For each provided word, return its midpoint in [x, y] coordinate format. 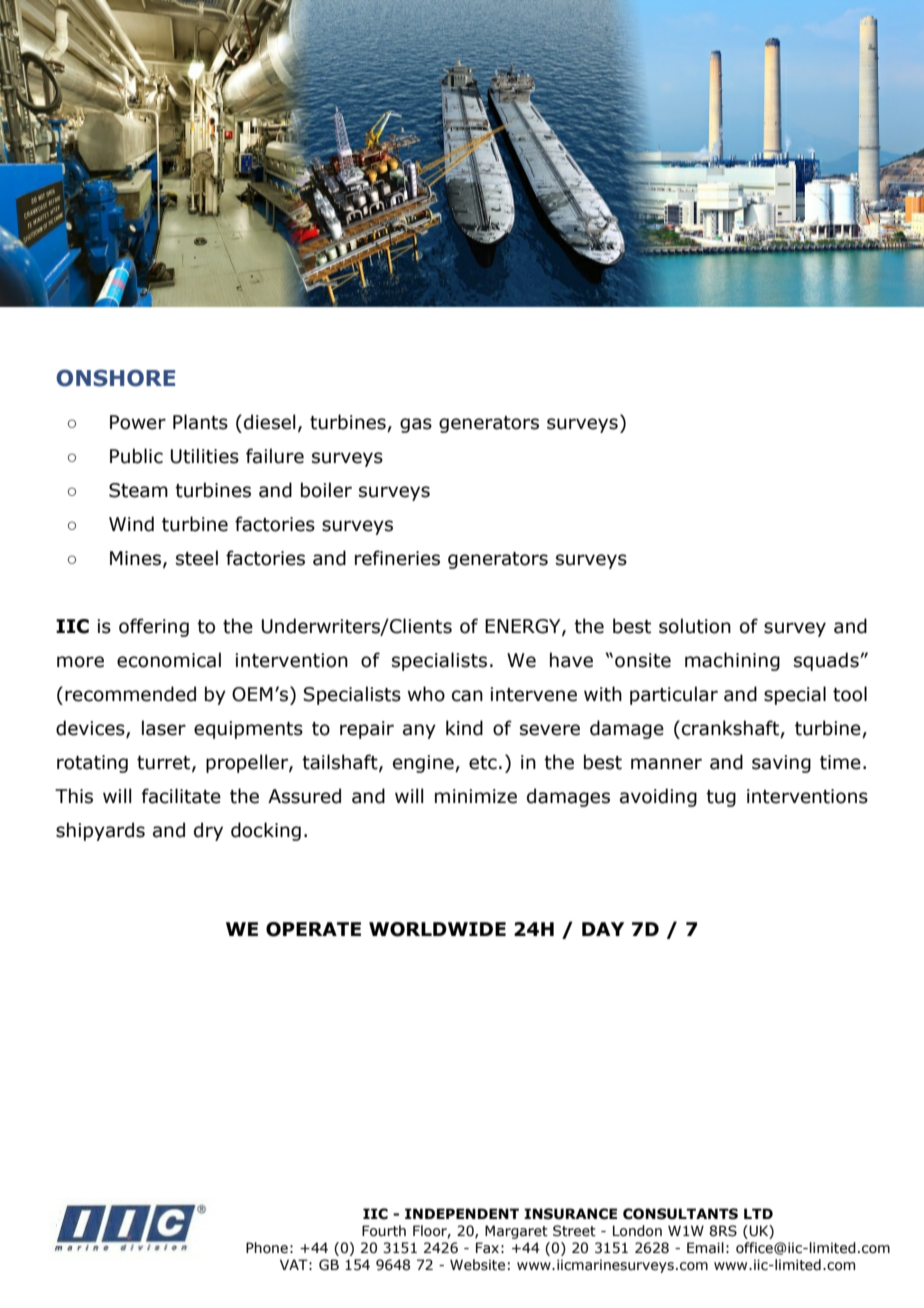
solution [695, 626]
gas [416, 425]
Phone [267, 1248]
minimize [476, 796]
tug [721, 798]
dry [208, 831]
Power [138, 422]
